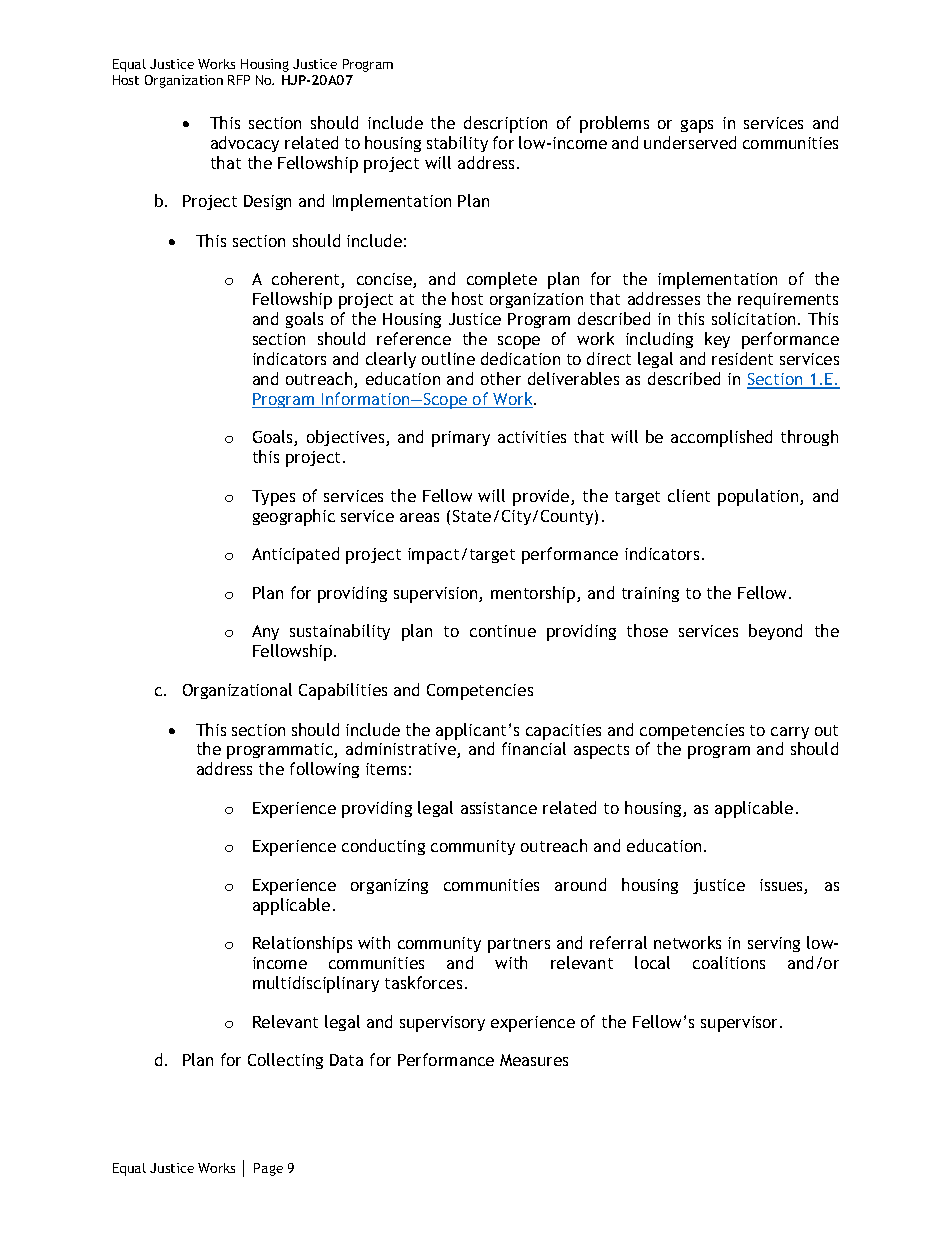 The height and width of the page is (1233, 952). I want to click on Page, so click(268, 1169).
